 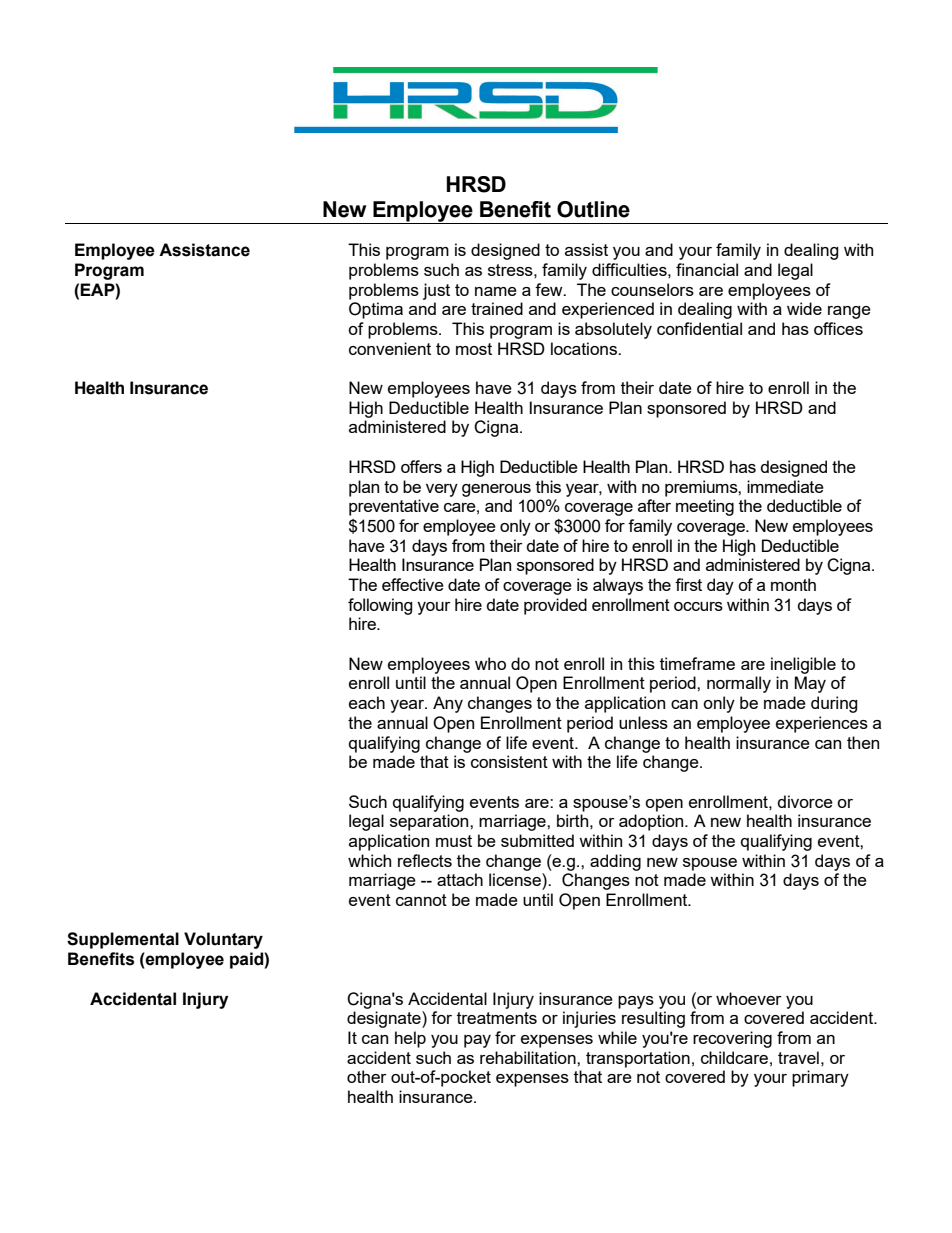 I want to click on month, so click(x=793, y=584).
